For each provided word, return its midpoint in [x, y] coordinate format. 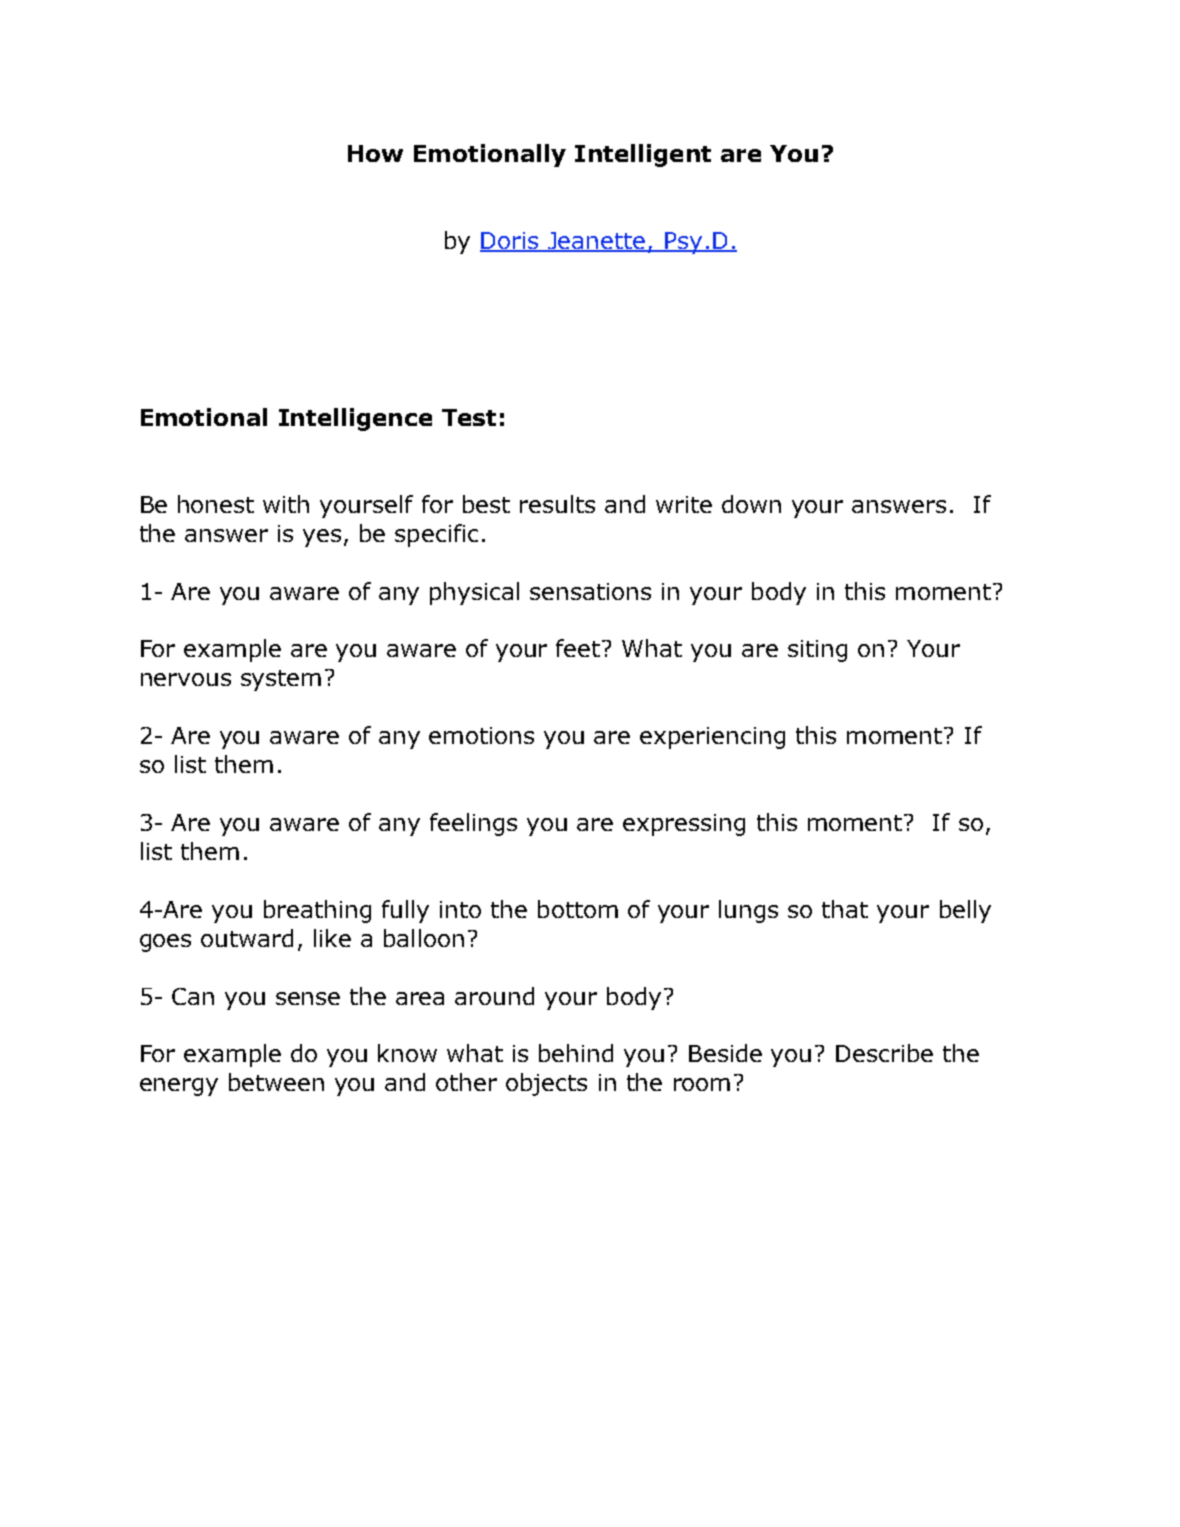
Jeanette [597, 242]
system [281, 680]
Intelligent [643, 155]
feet [579, 648]
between [276, 1082]
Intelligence [355, 419]
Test [469, 417]
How [375, 153]
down [751, 504]
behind [576, 1053]
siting [817, 651]
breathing [317, 911]
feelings [473, 824]
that [845, 909]
